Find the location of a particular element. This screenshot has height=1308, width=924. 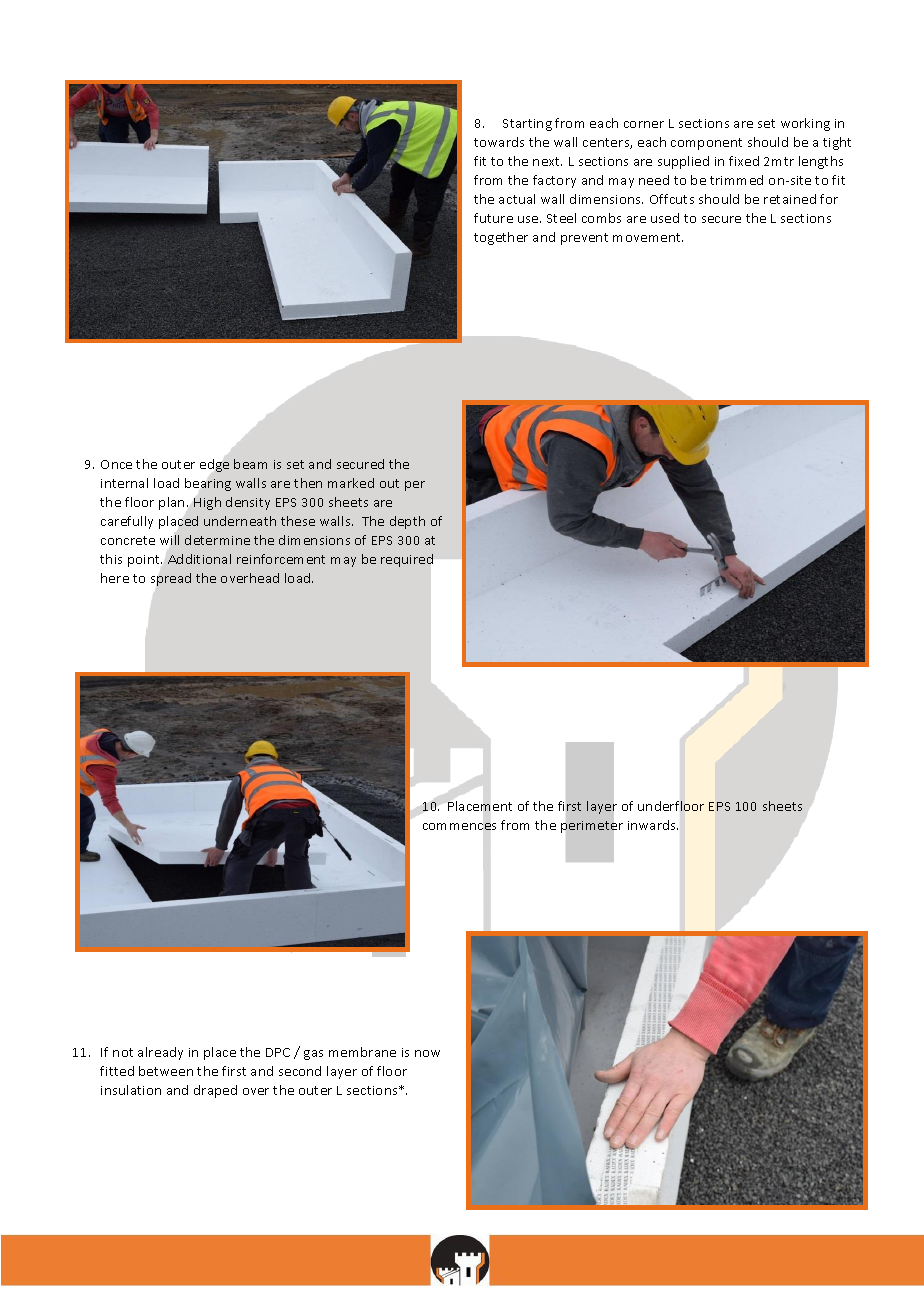

towards is located at coordinates (499, 142).
